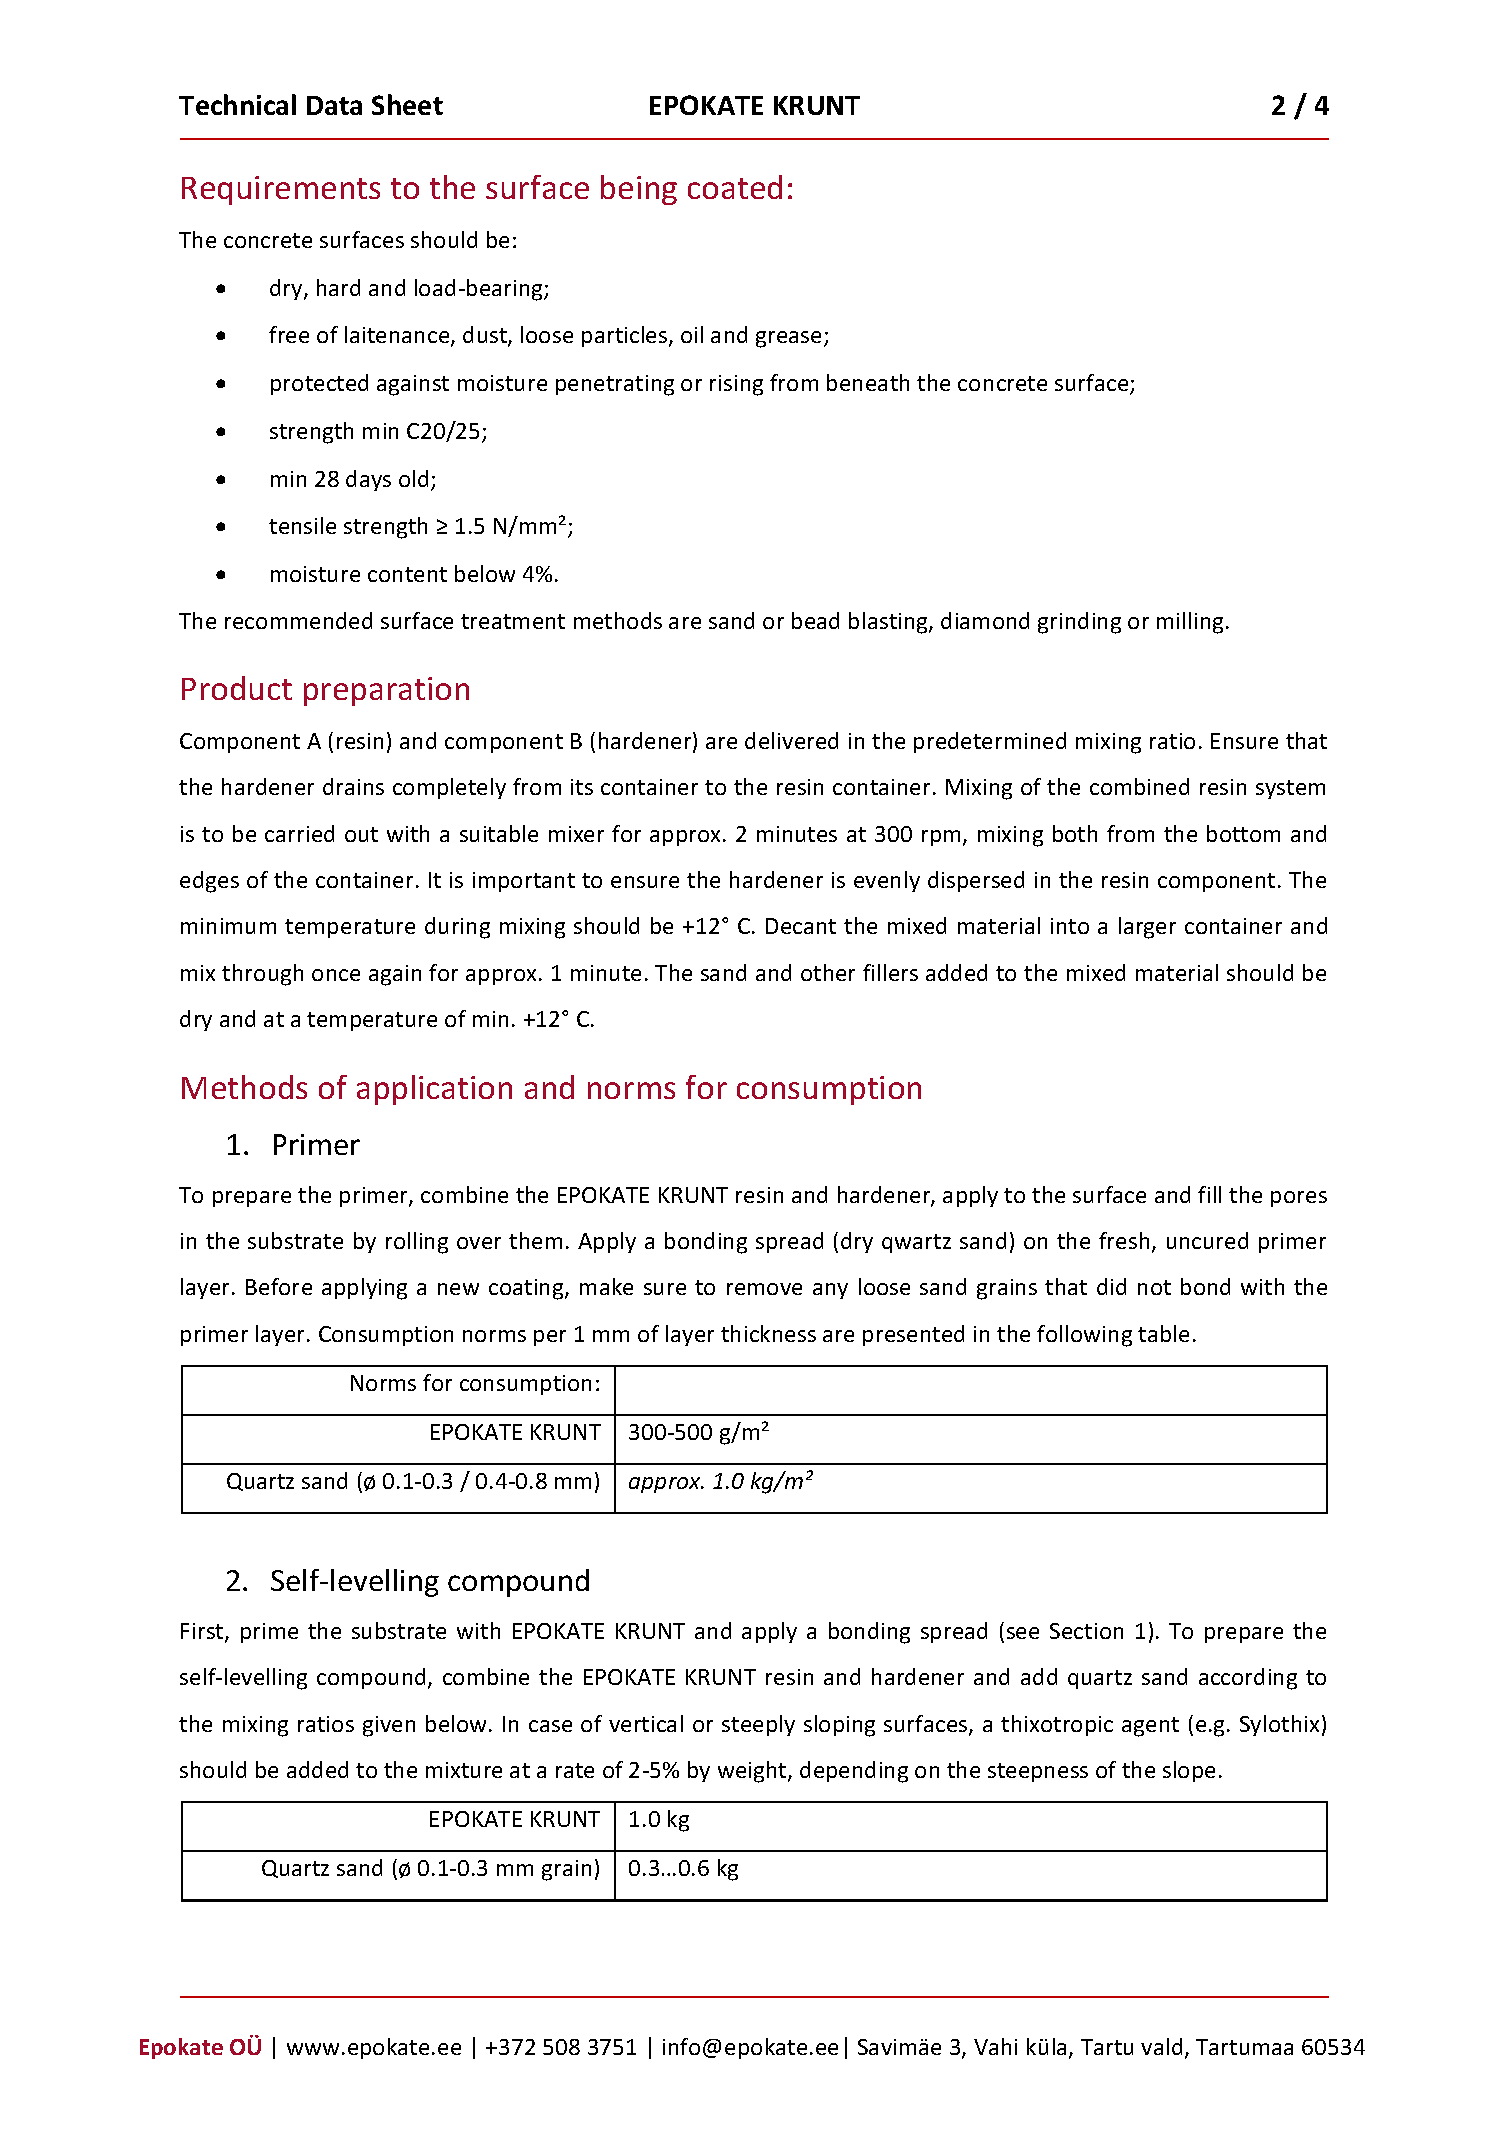 The image size is (1509, 2134). Describe the element at coordinates (735, 187) in the screenshot. I see `coated` at that location.
